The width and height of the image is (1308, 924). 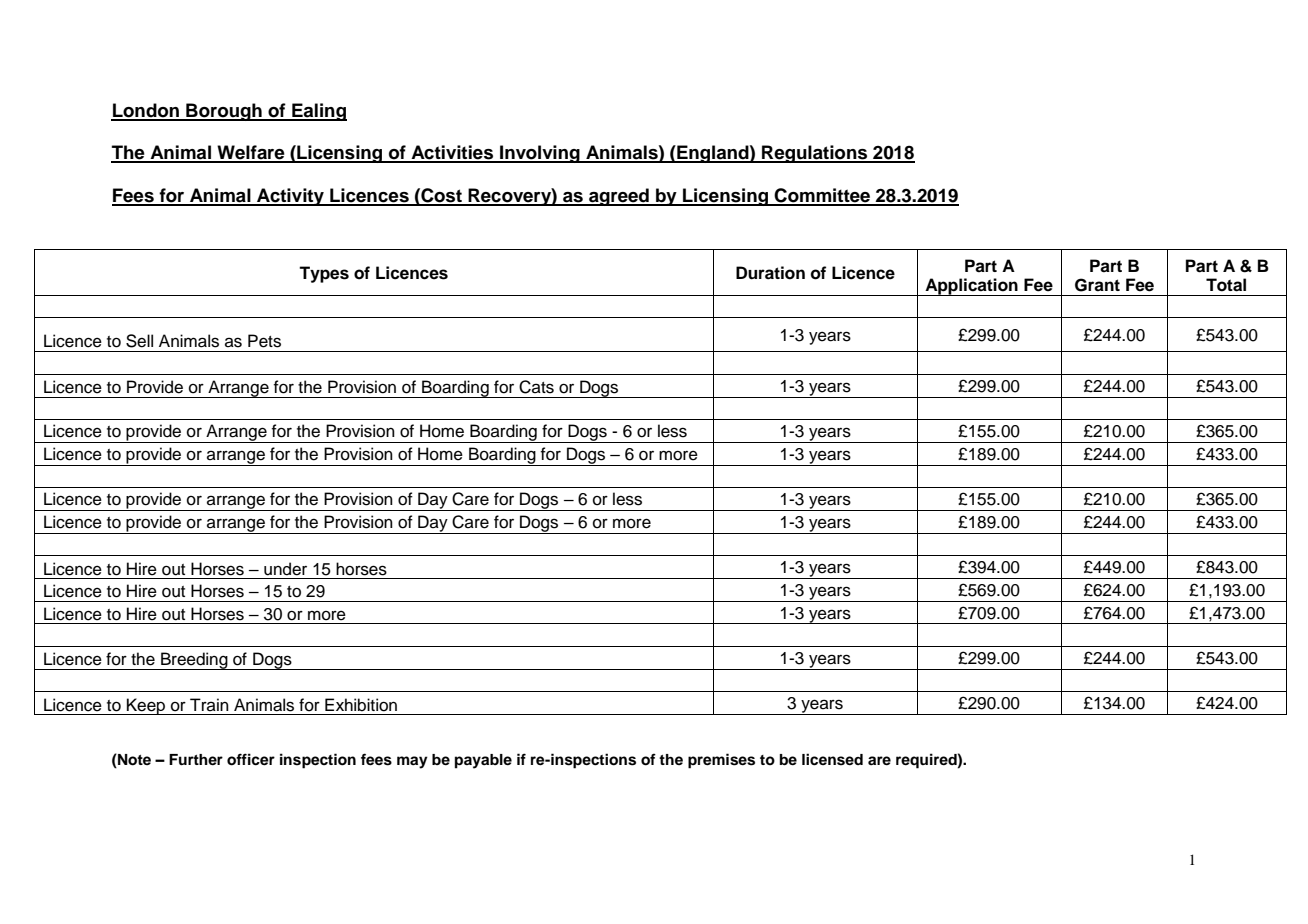 I want to click on Welfare, so click(x=251, y=153).
